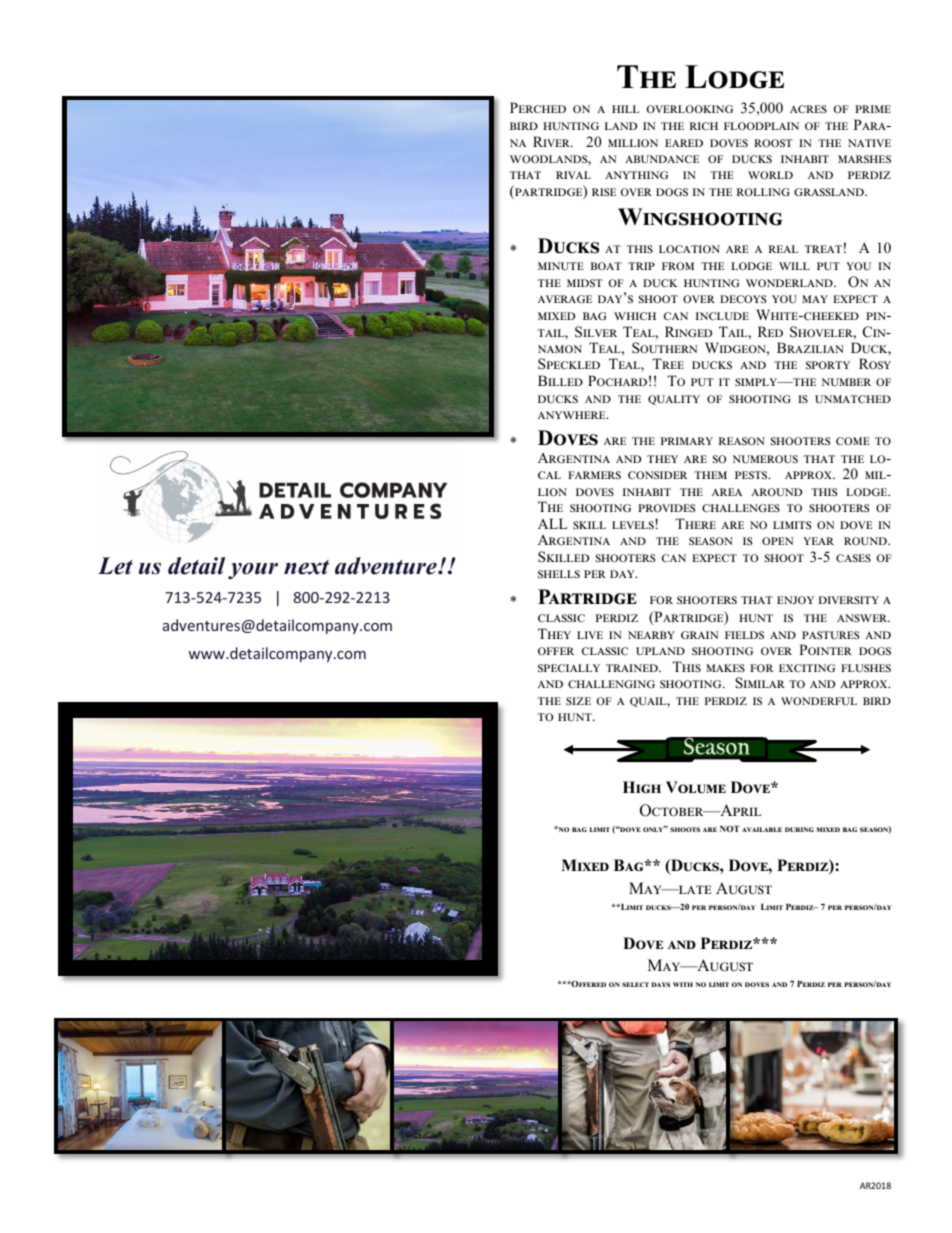 Image resolution: width=952 pixels, height=1233 pixels. What do you see at coordinates (573, 175) in the screenshot?
I see `rival` at bounding box center [573, 175].
